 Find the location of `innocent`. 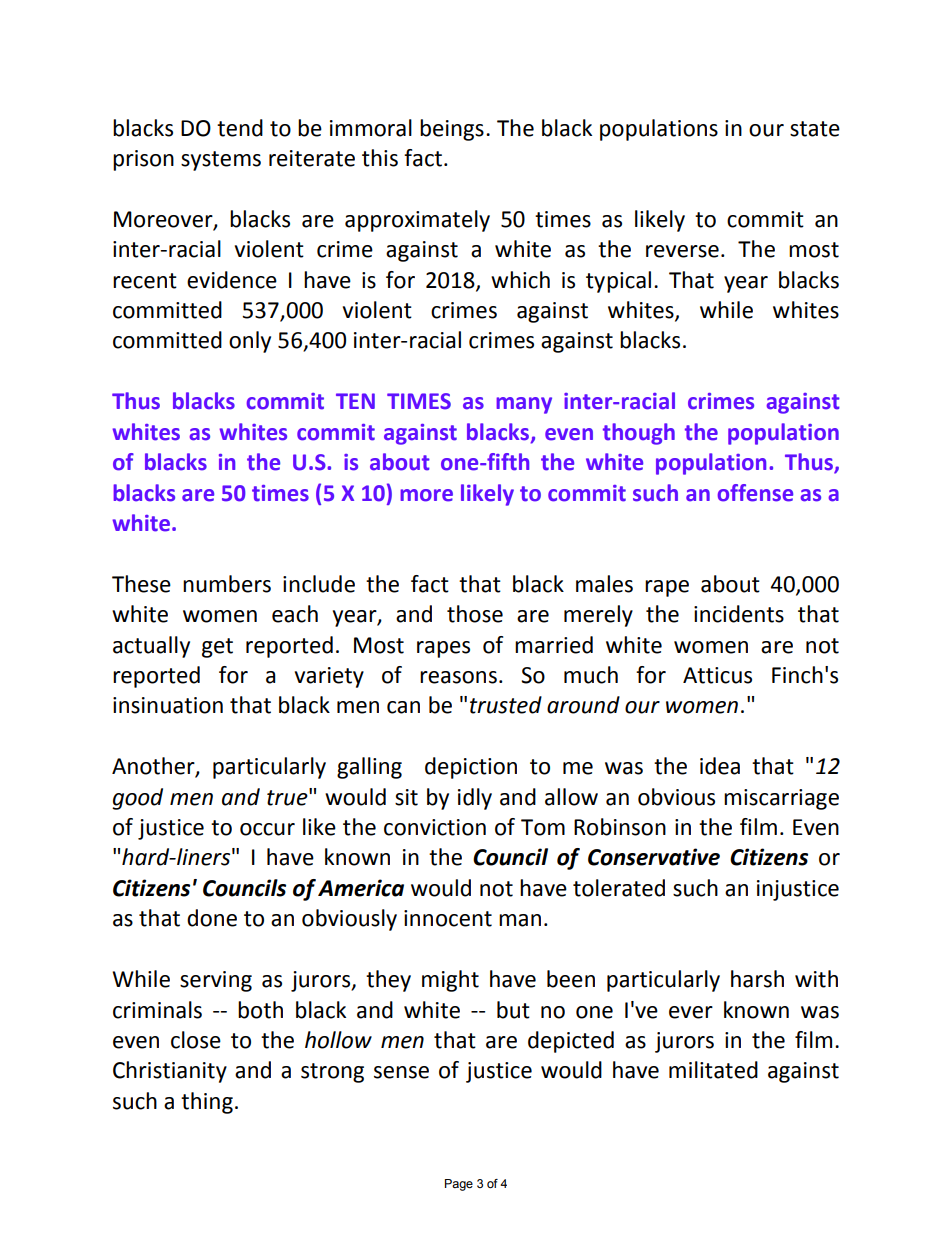

innocent is located at coordinates (448, 918).
